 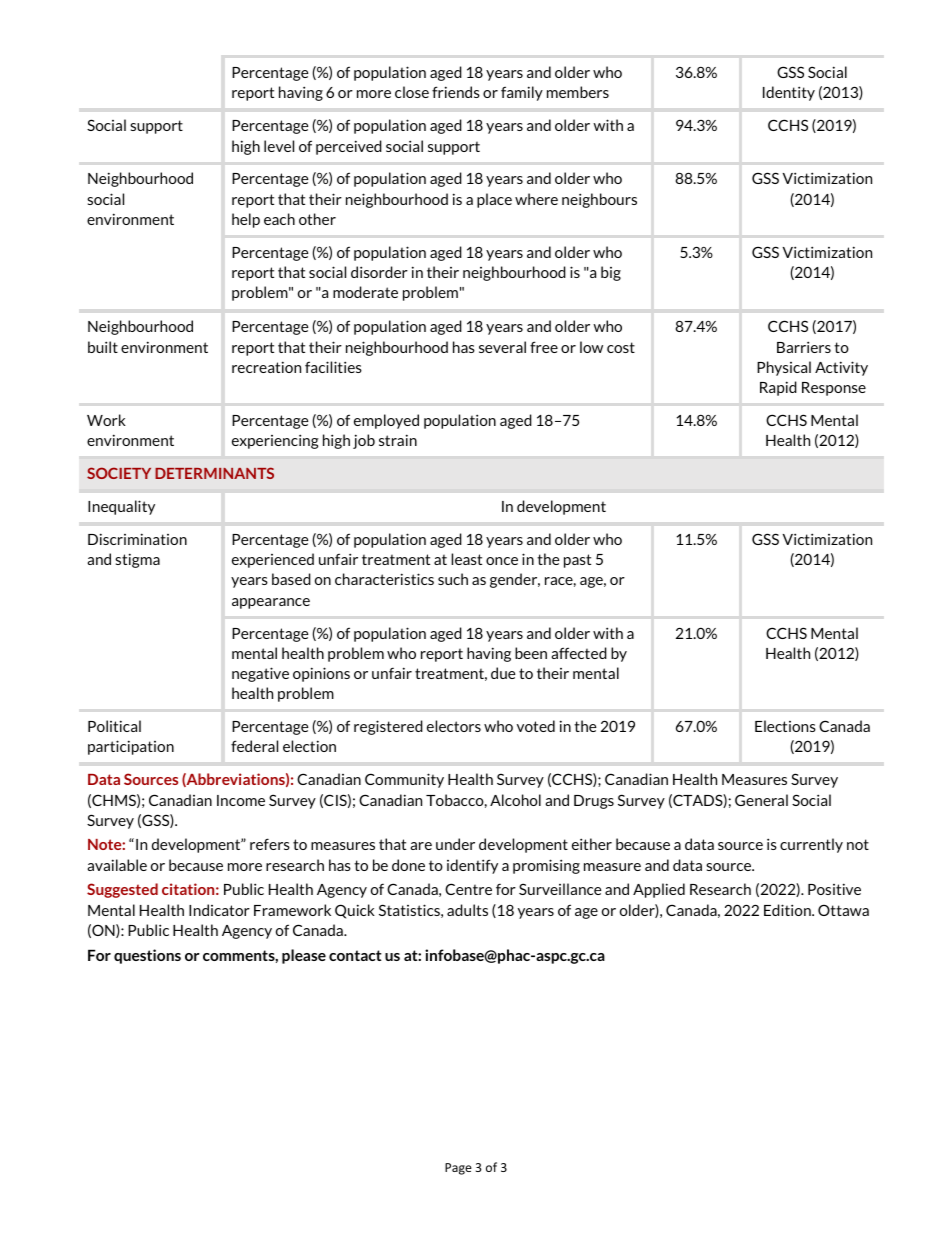 I want to click on Identity, so click(x=789, y=93).
